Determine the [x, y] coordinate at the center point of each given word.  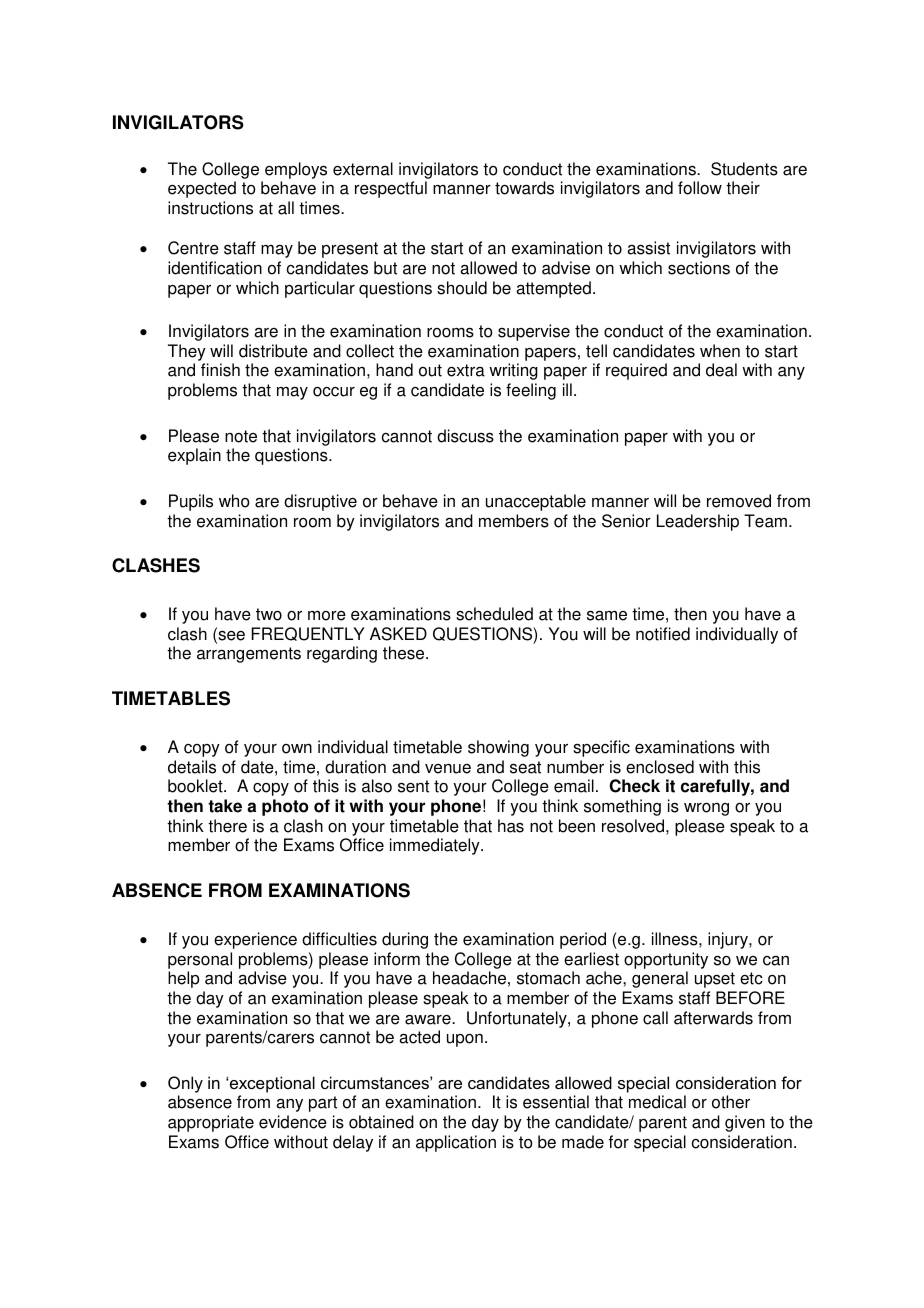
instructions [210, 208]
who [234, 501]
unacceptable [536, 502]
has [511, 826]
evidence [293, 1122]
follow [700, 188]
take [225, 806]
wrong [706, 809]
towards [524, 188]
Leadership [698, 522]
